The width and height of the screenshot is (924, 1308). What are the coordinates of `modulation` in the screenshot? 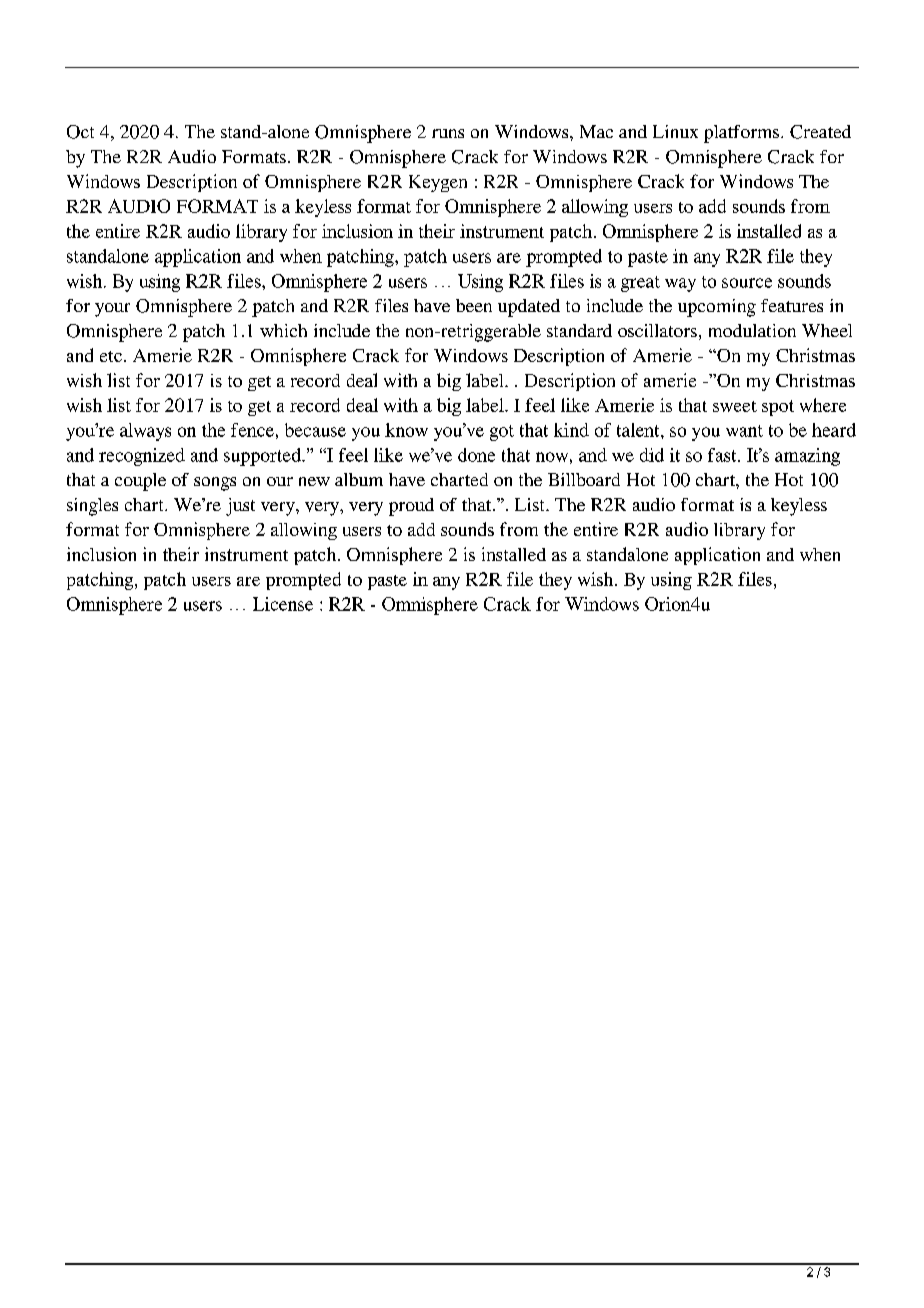 It's located at (752, 330).
